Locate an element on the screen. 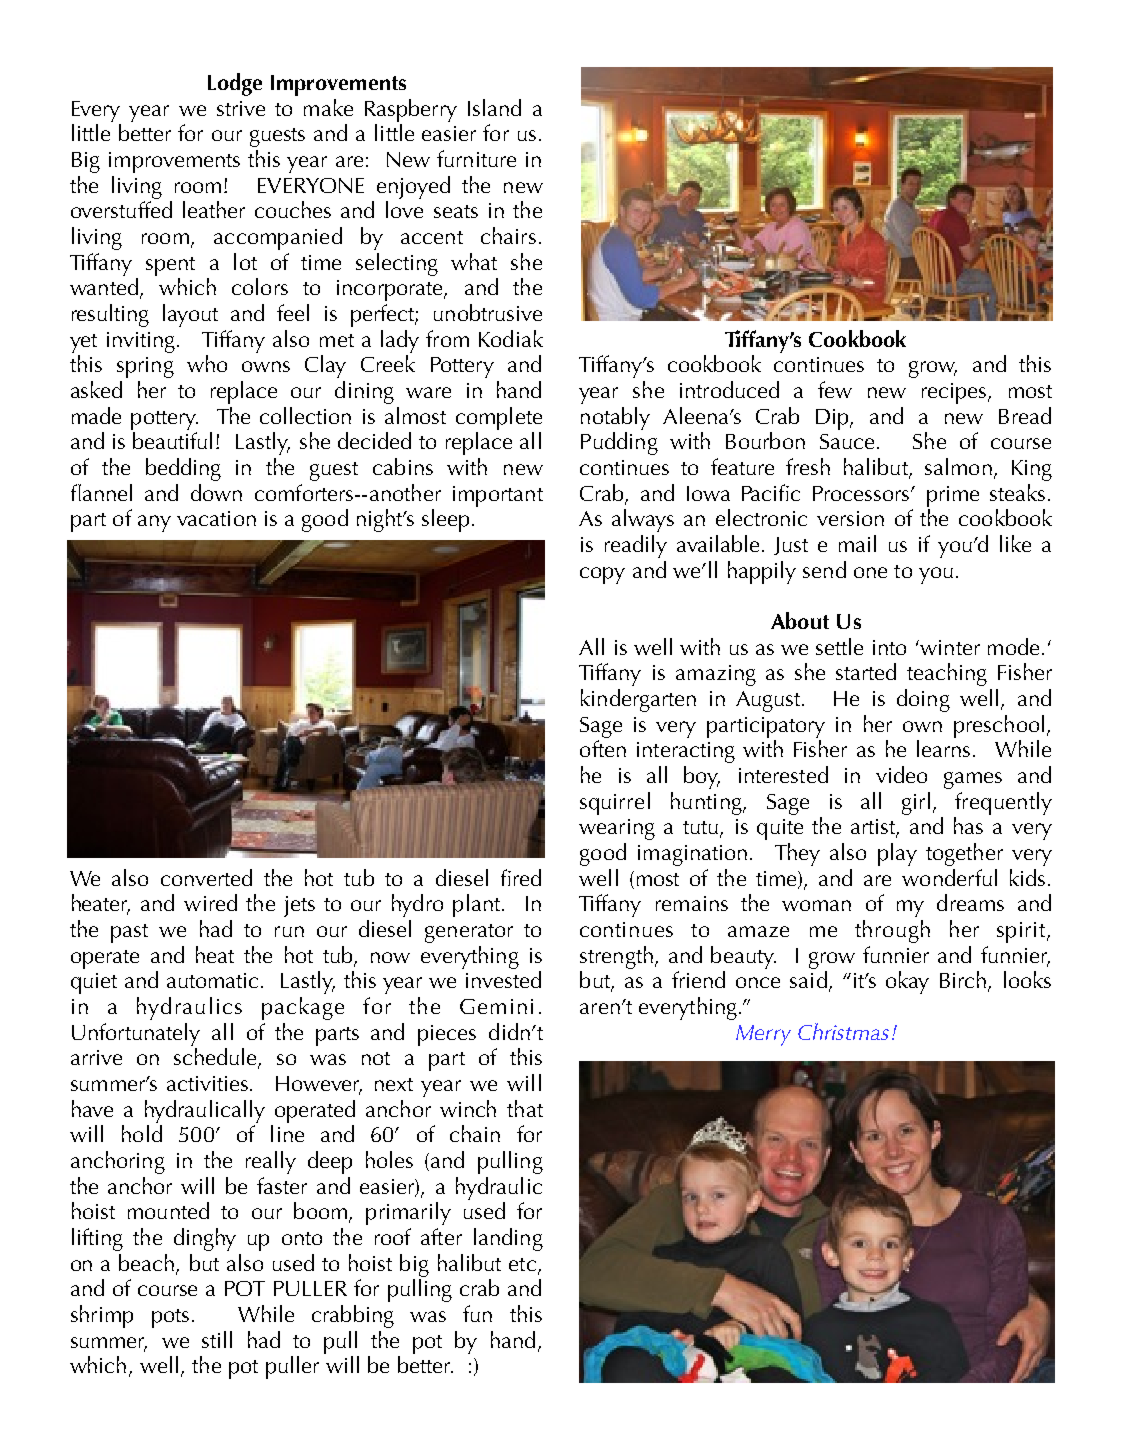 The width and height of the screenshot is (1122, 1452). Sauce is located at coordinates (847, 441).
